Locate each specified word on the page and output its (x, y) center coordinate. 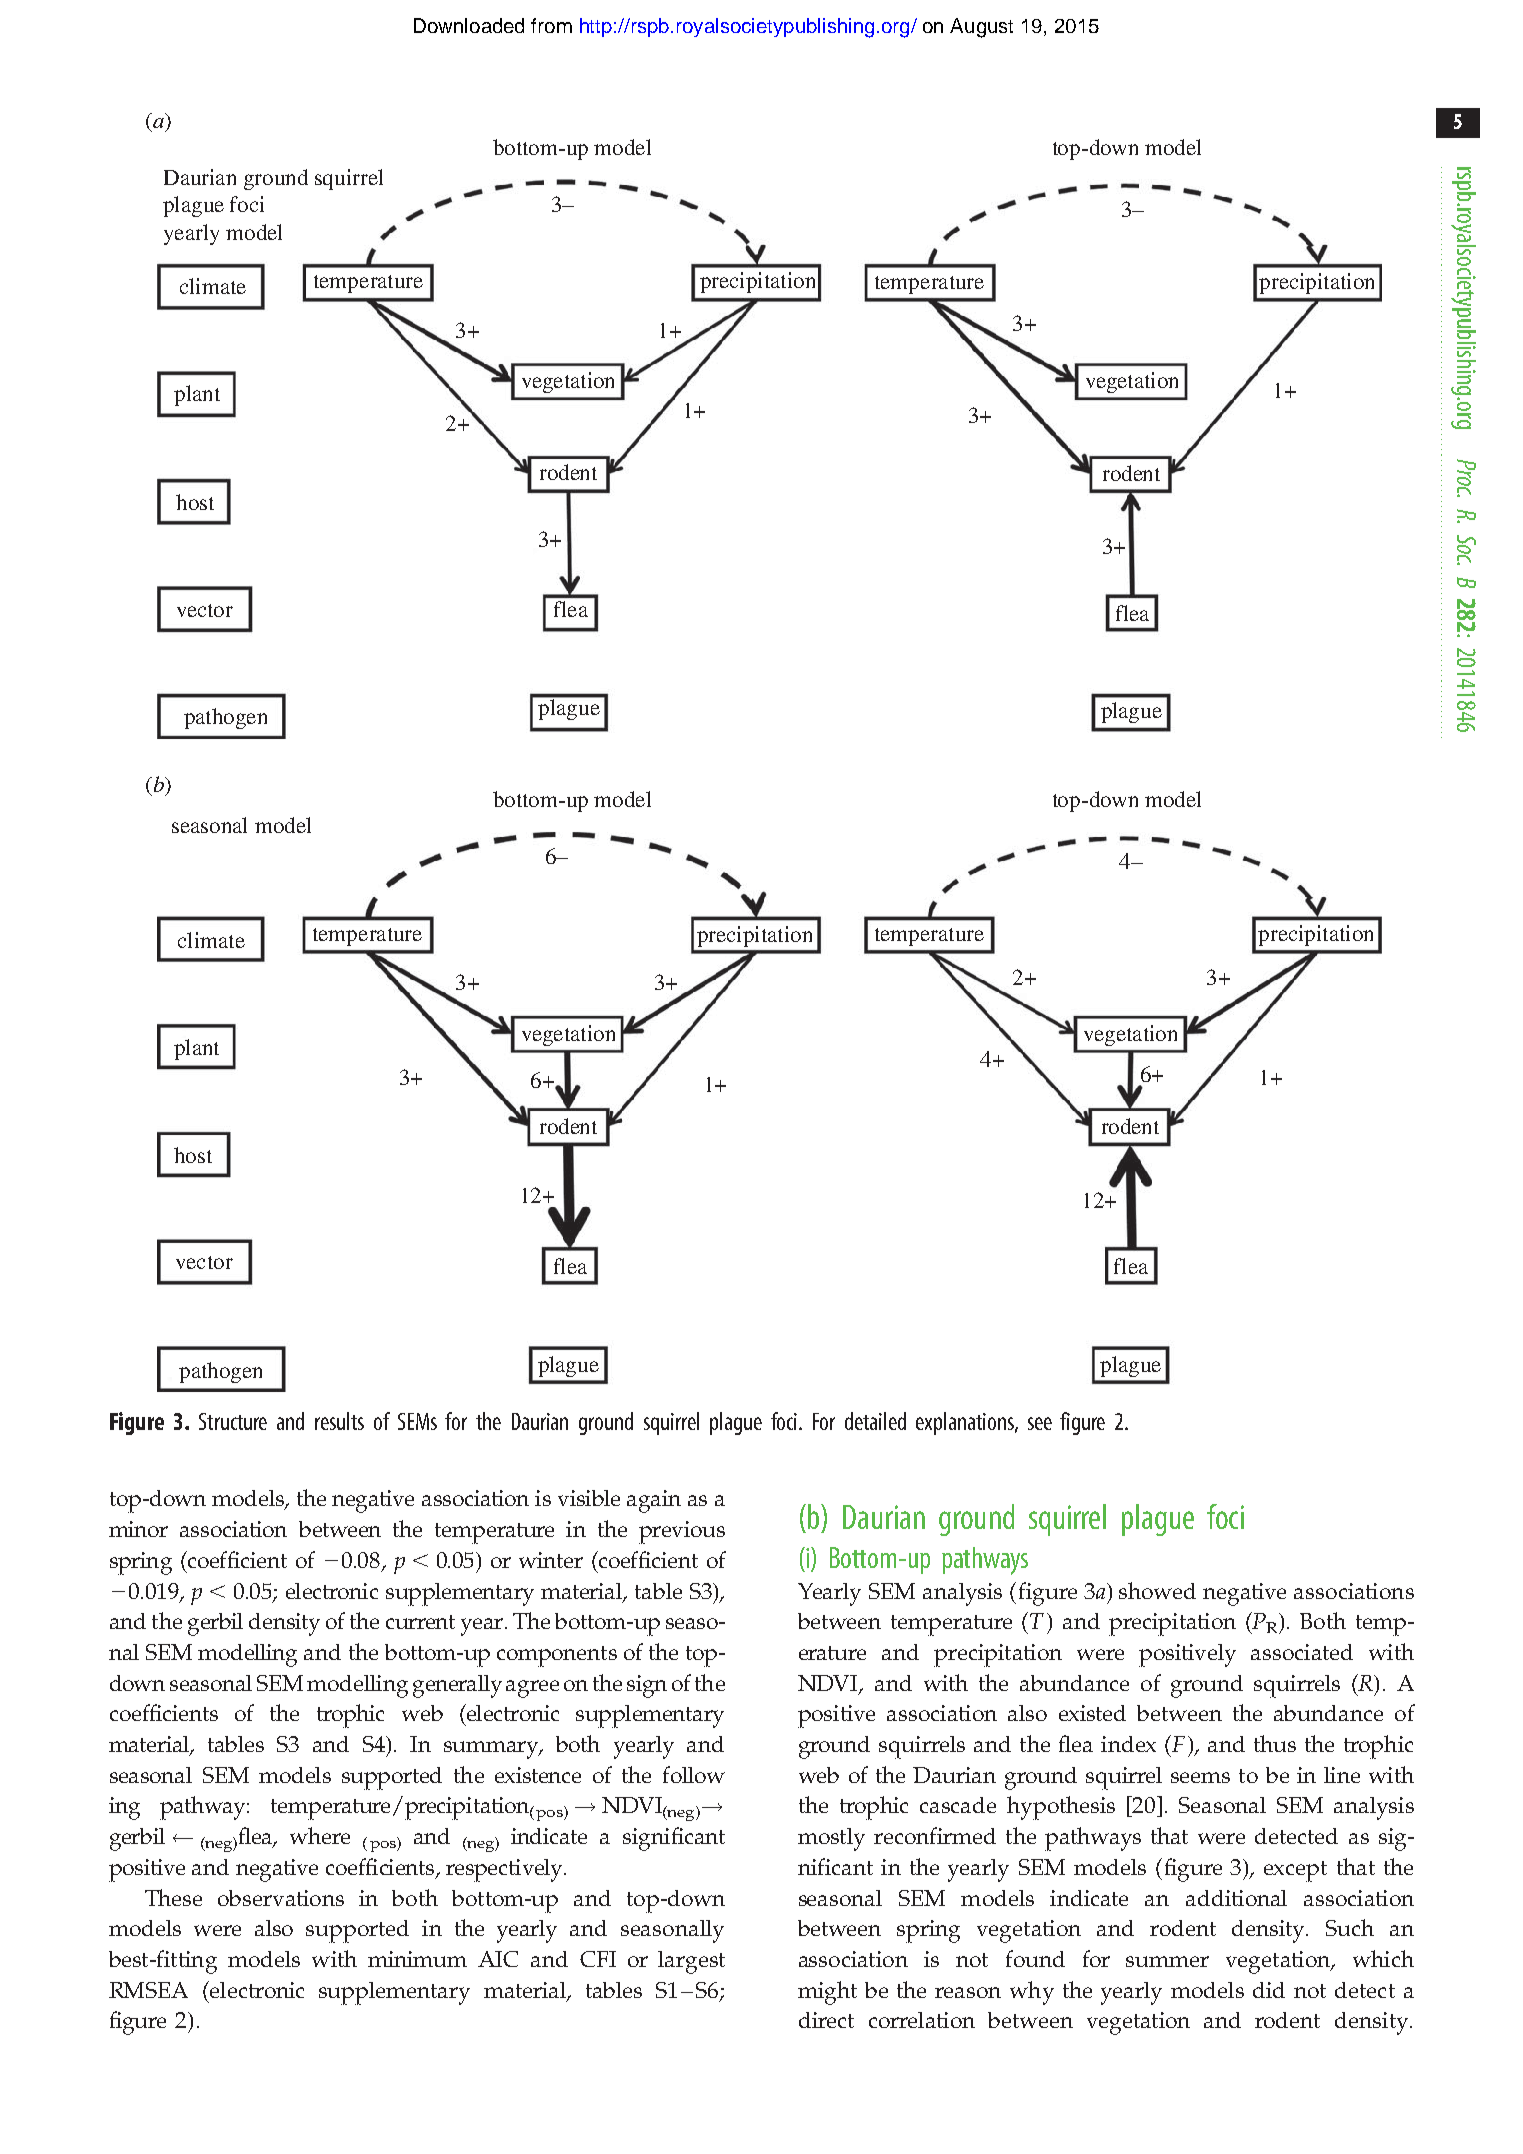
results (339, 1421)
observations (281, 1898)
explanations (966, 1423)
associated (1302, 1652)
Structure (233, 1421)
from (551, 25)
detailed (875, 1421)
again (654, 1501)
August (981, 28)
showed (1157, 1590)
